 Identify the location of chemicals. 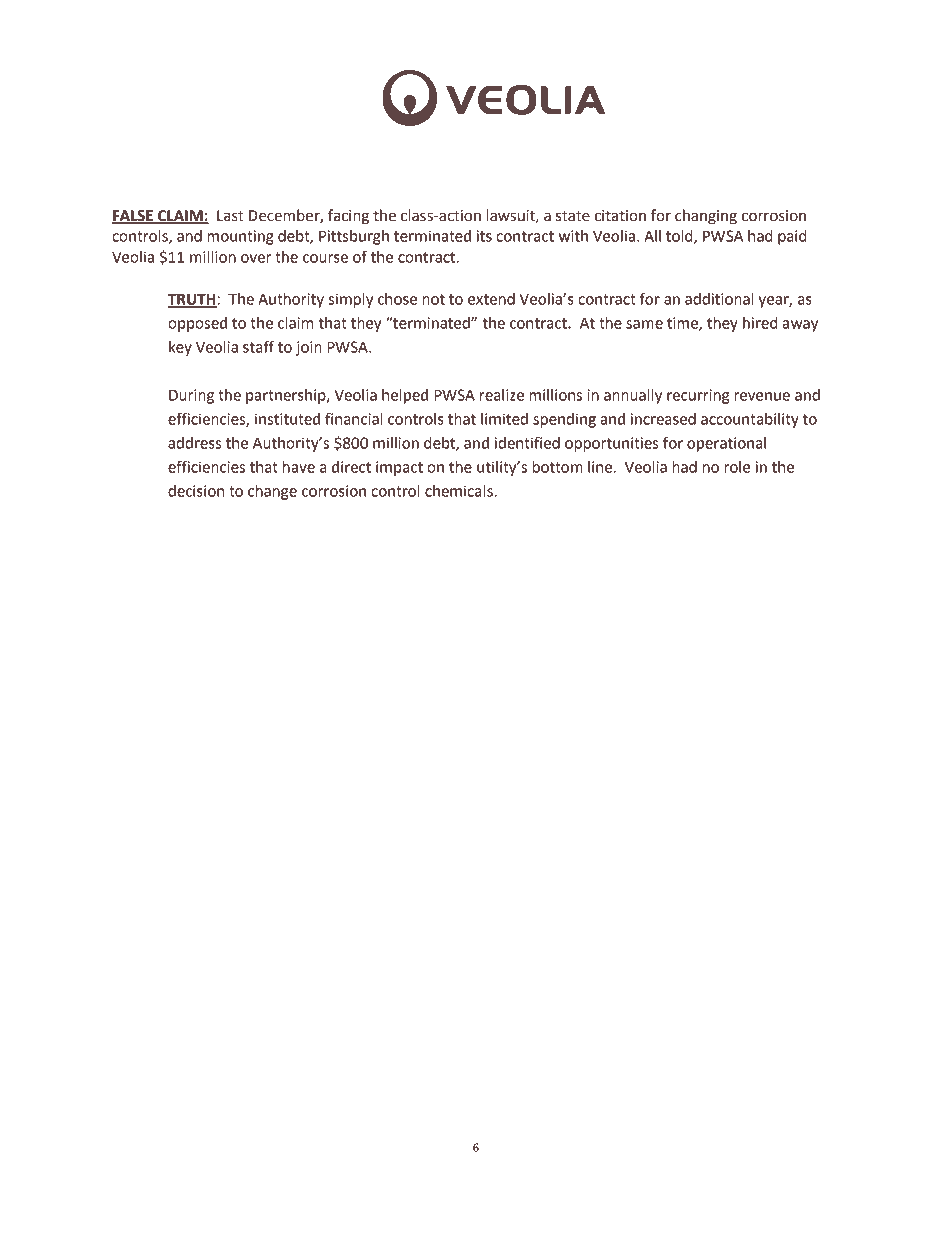
(460, 491).
